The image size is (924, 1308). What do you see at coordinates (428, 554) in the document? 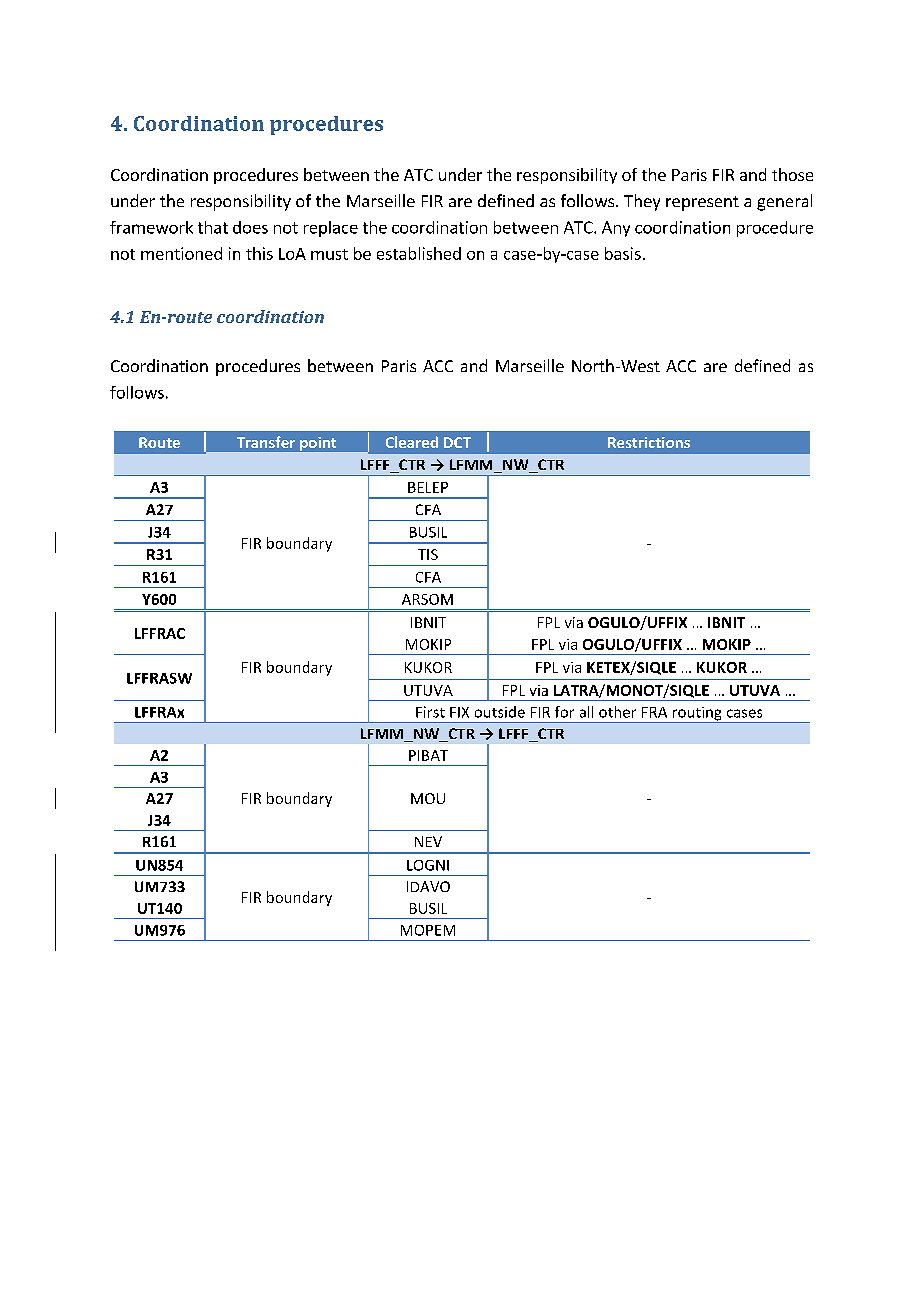
I see `TIS` at bounding box center [428, 554].
